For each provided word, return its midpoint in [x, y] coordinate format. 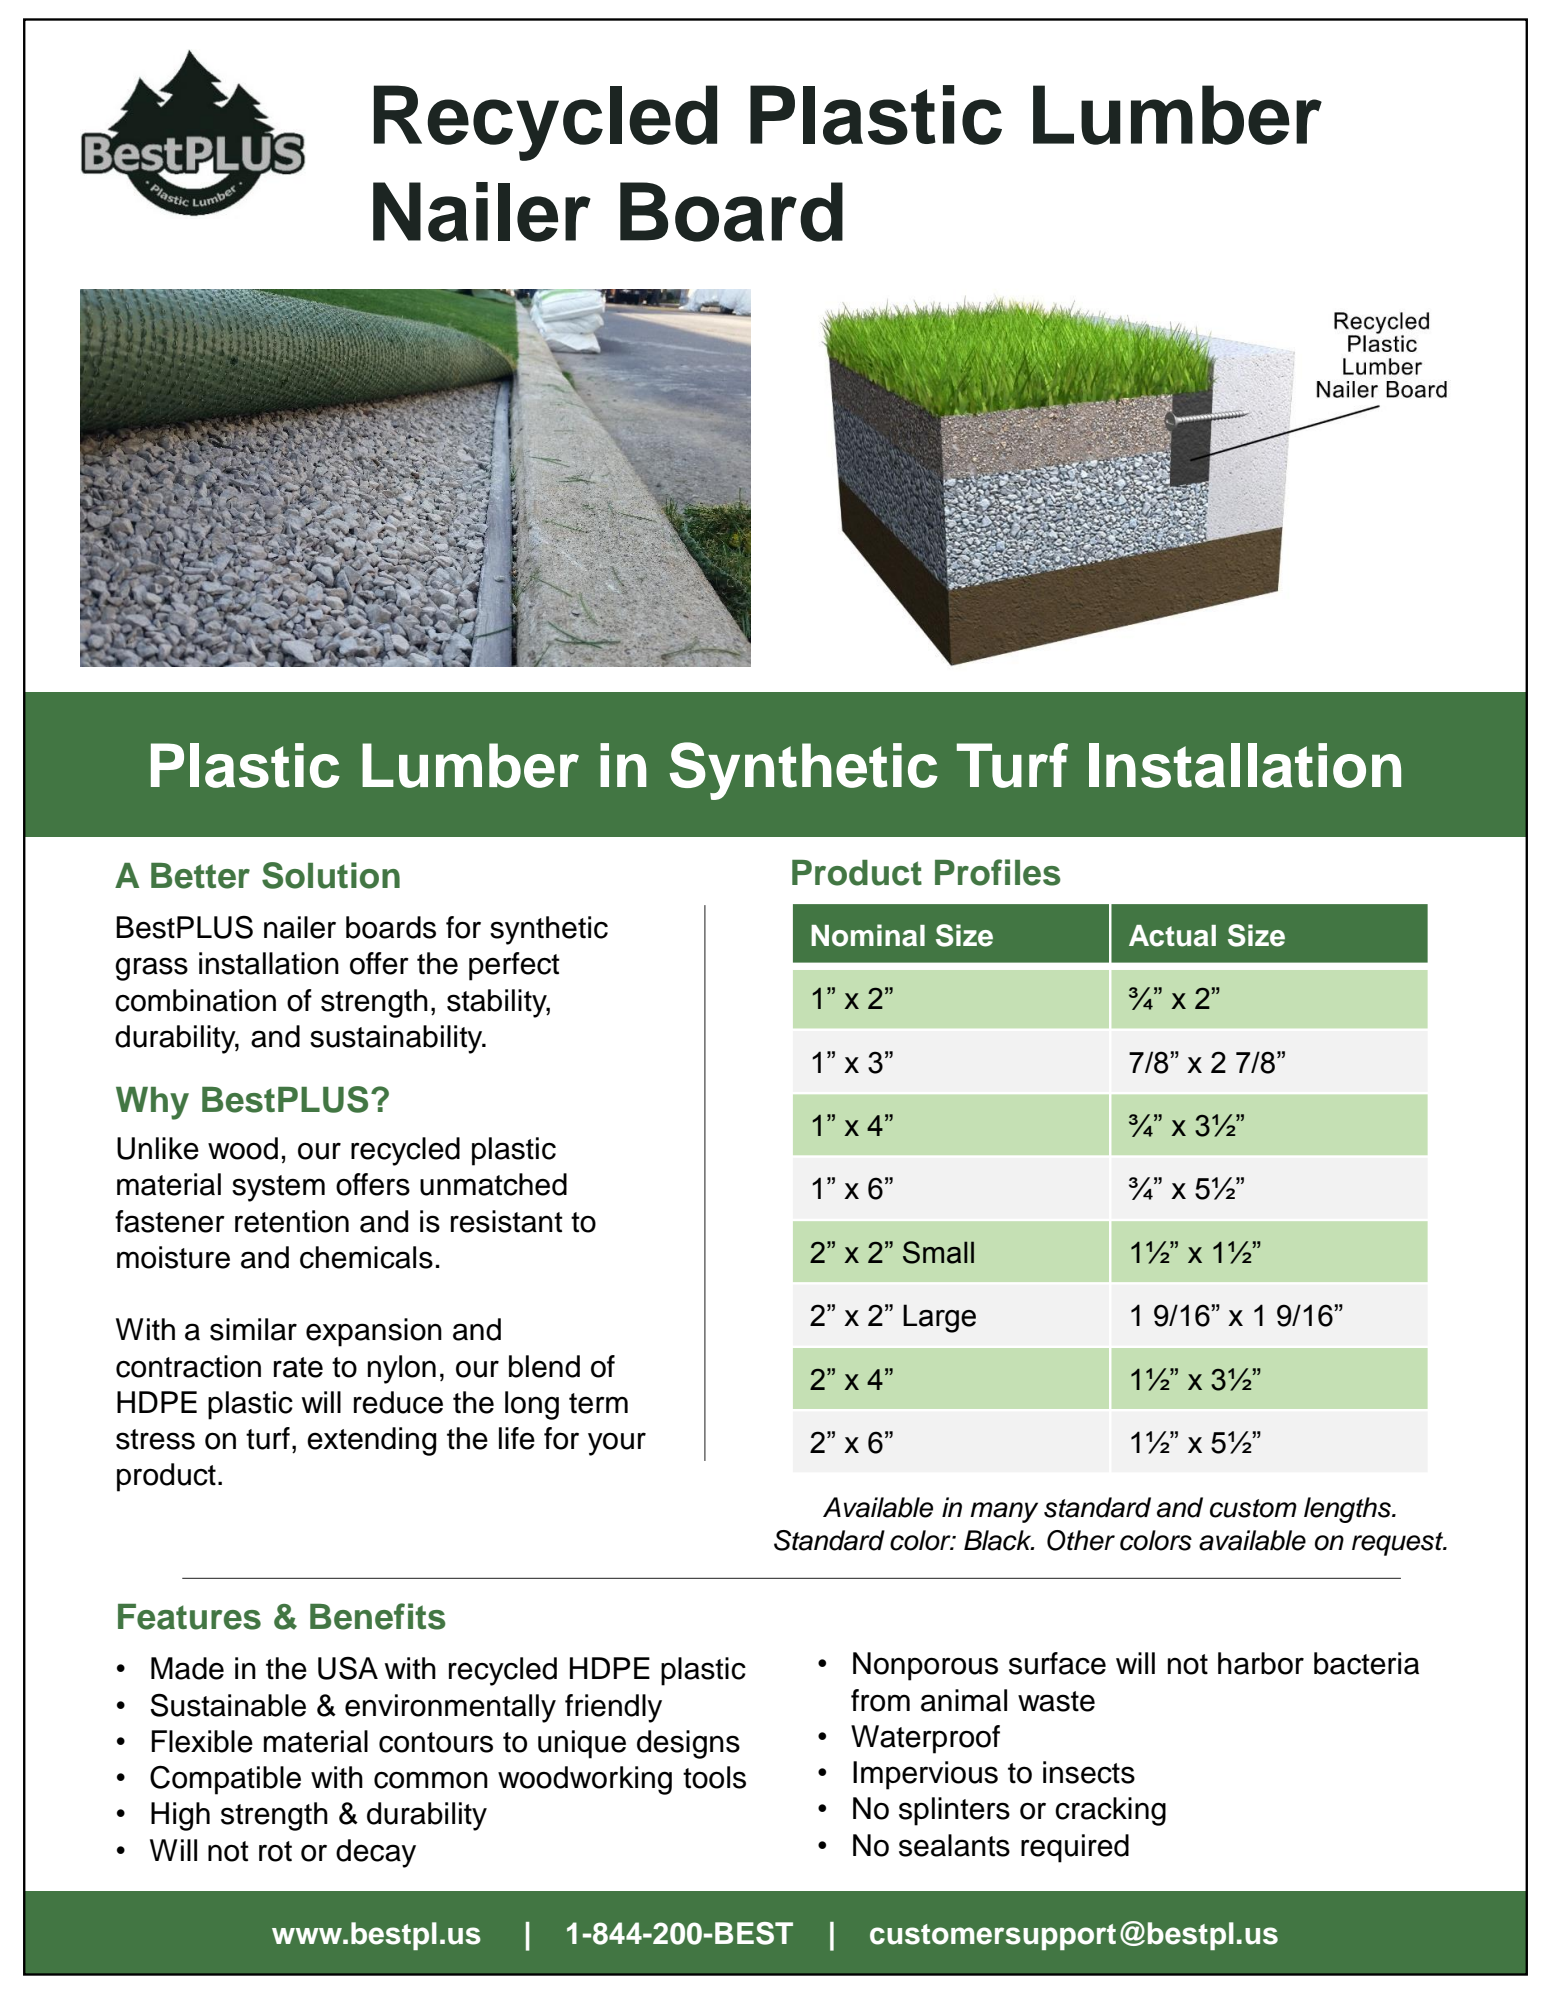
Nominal [868, 935]
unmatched [493, 1184]
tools [714, 1777]
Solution [331, 875]
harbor [1261, 1663]
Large [939, 1318]
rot [275, 1851]
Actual [1172, 936]
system [278, 1188]
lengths [1348, 1510]
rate [298, 1367]
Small [938, 1252]
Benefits [378, 1616]
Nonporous [925, 1666]
